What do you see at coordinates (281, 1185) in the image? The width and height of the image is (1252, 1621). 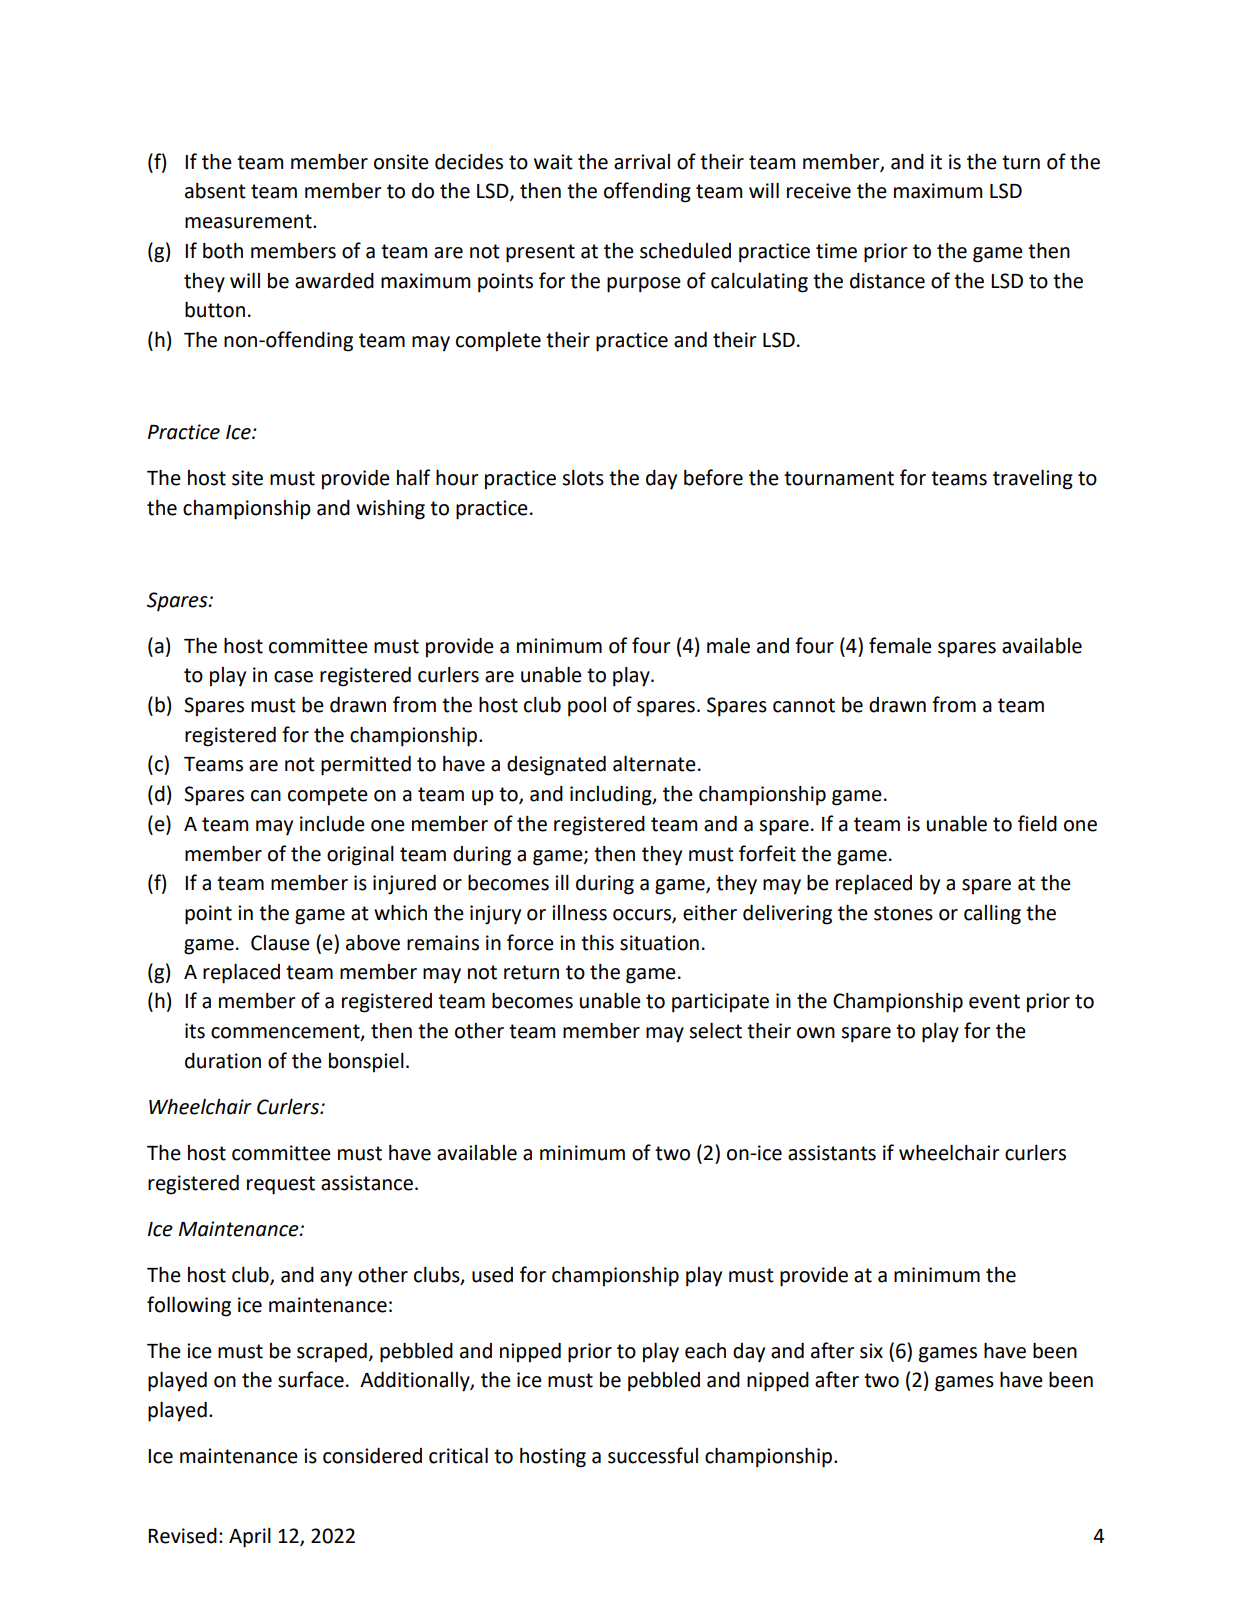 I see `request` at bounding box center [281, 1185].
